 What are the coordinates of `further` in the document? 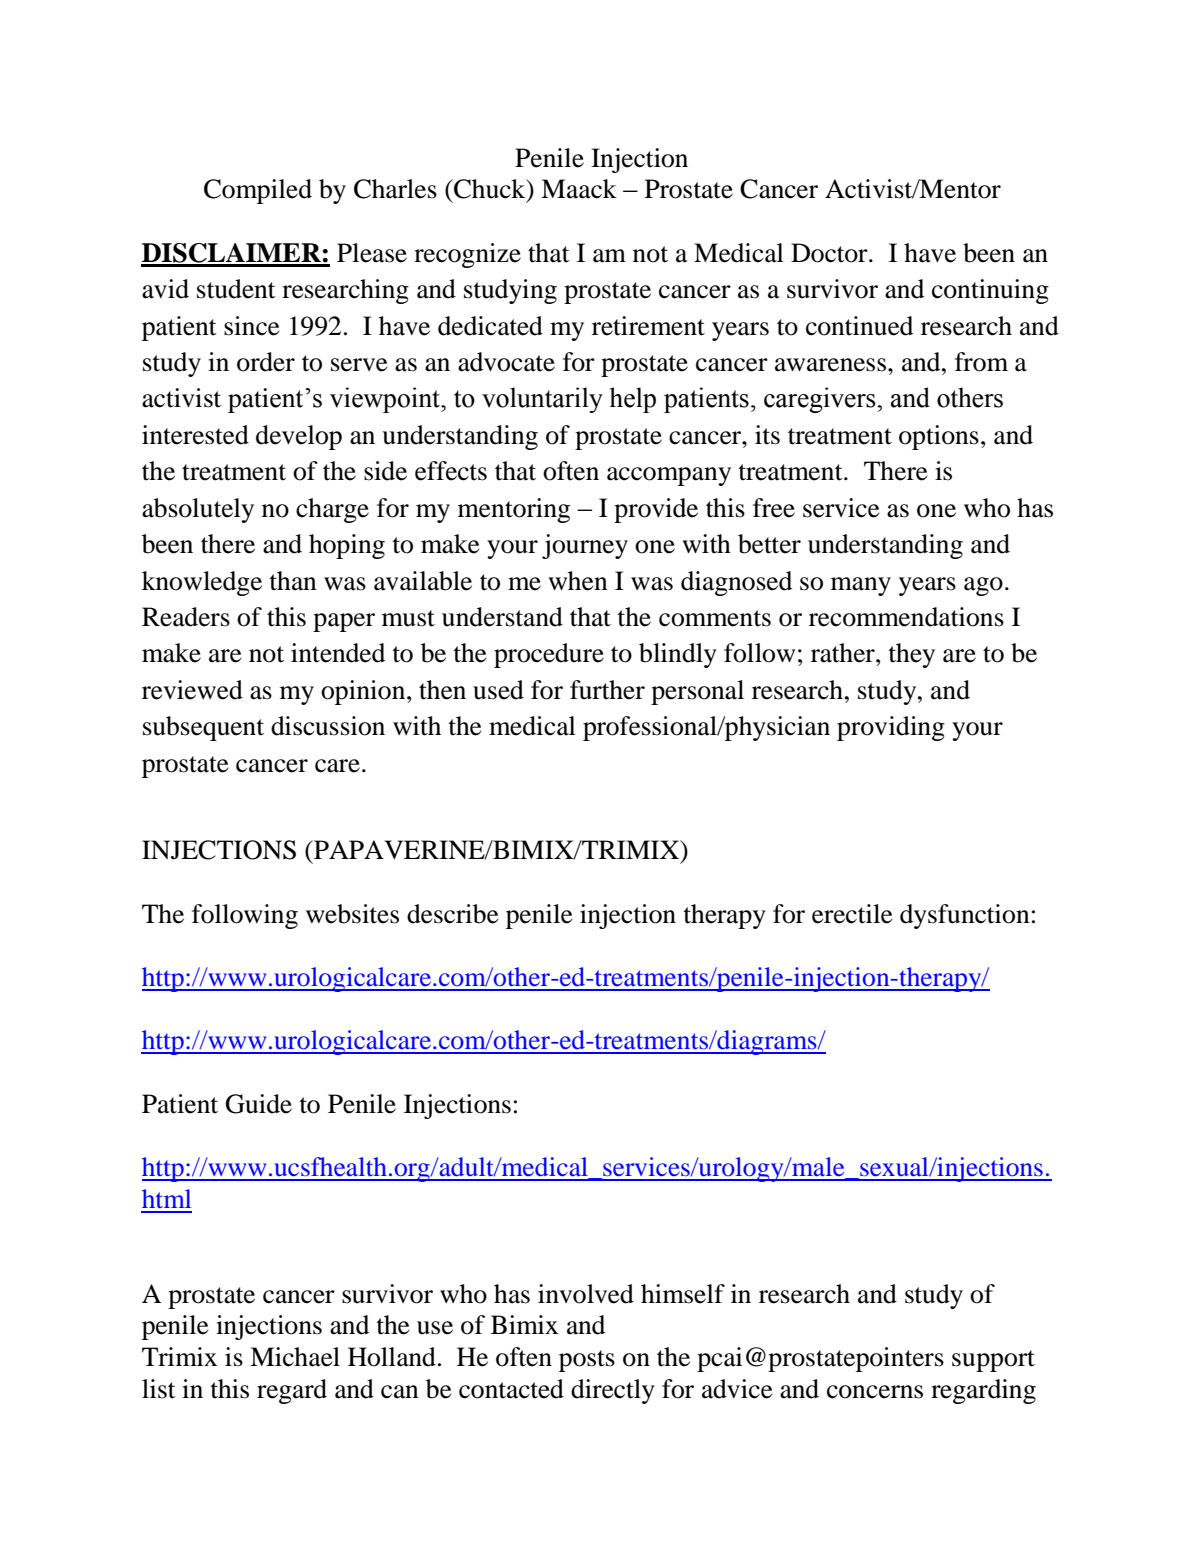 It's located at (607, 690).
